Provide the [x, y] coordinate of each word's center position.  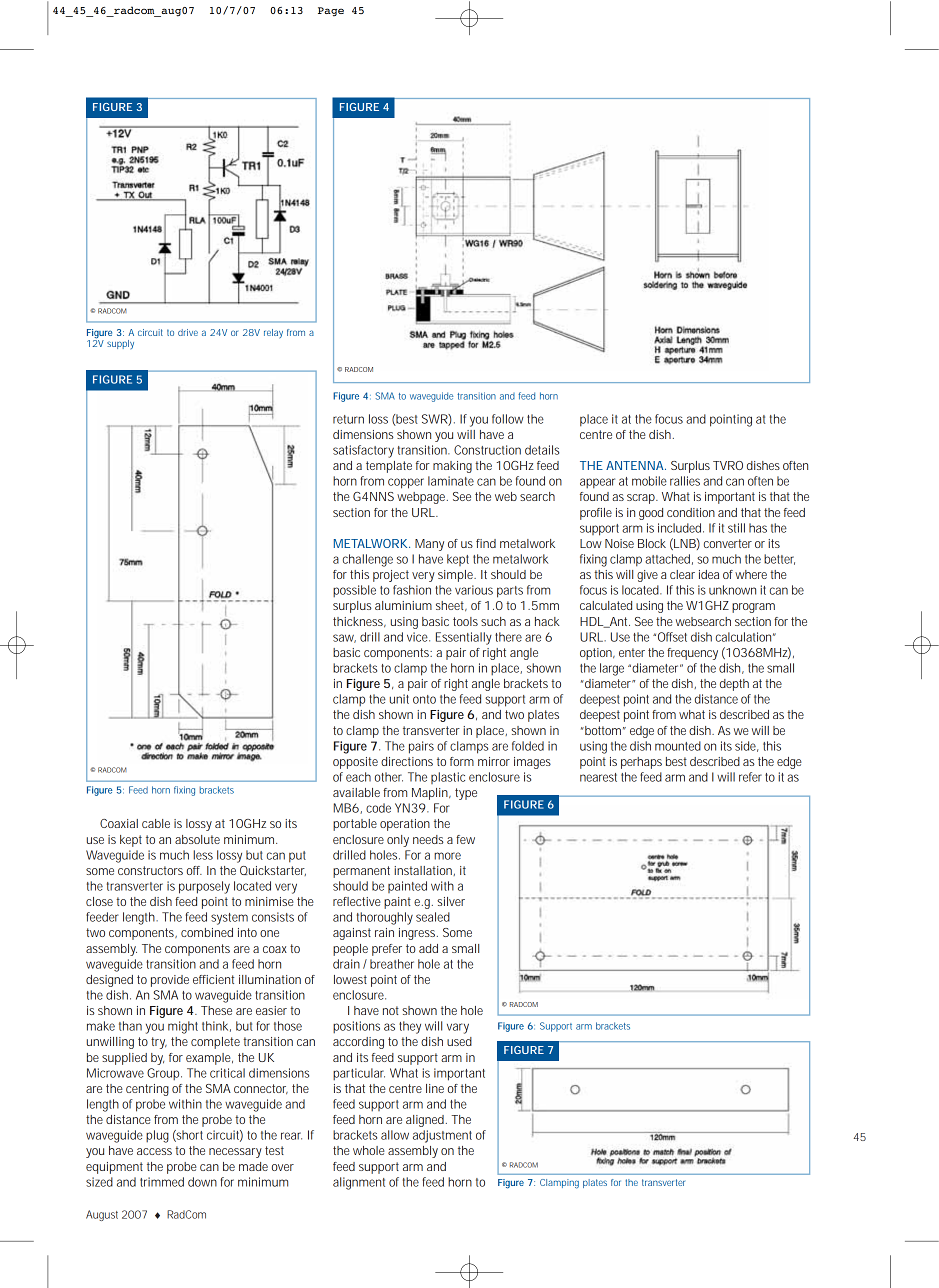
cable [156, 823]
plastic [448, 778]
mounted [678, 746]
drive [188, 332]
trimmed [162, 1182]
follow [508, 419]
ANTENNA [636, 465]
